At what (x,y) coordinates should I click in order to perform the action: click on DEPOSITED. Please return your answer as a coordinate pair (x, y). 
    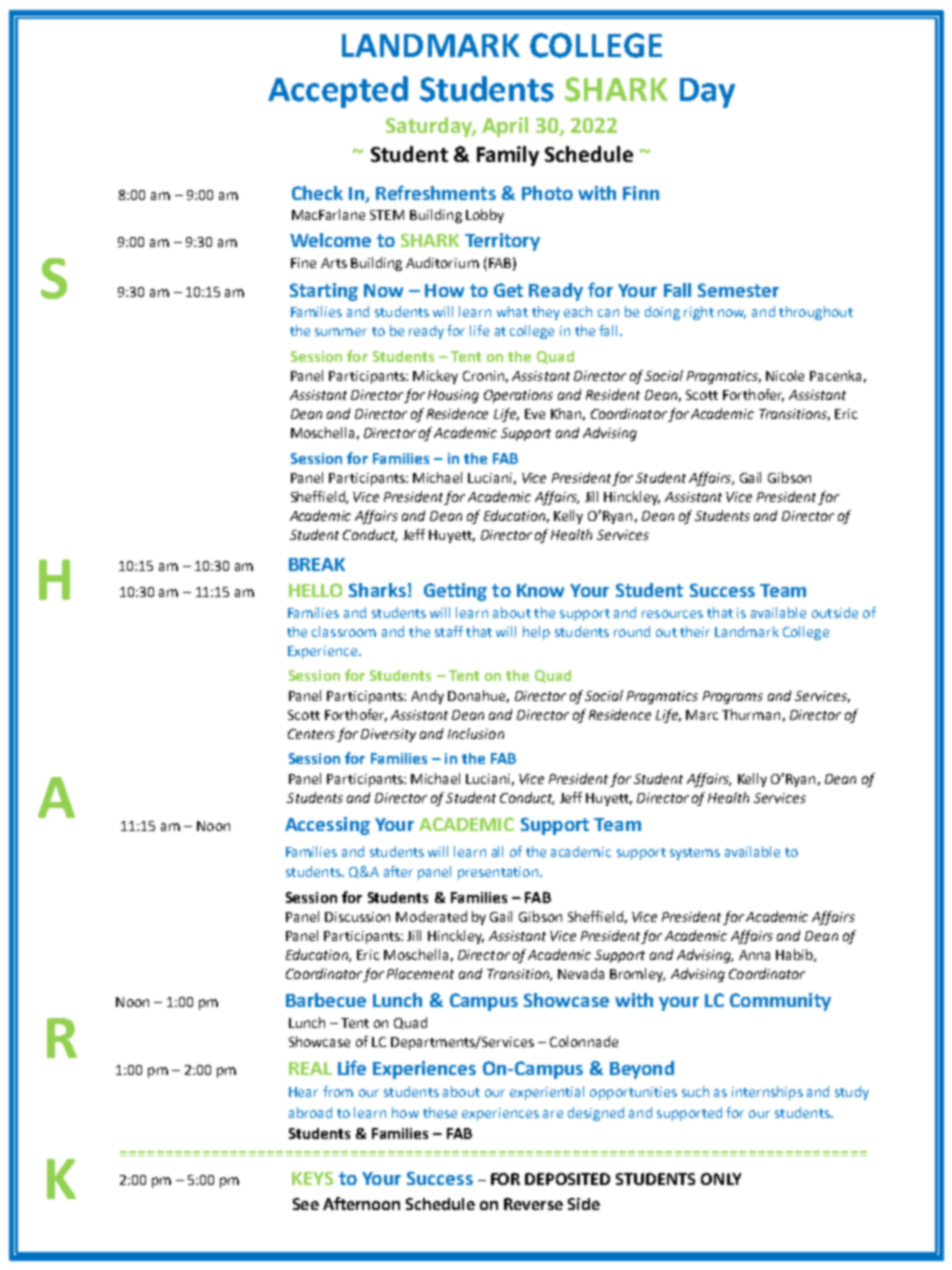
    Looking at the image, I should click on (567, 1179).
